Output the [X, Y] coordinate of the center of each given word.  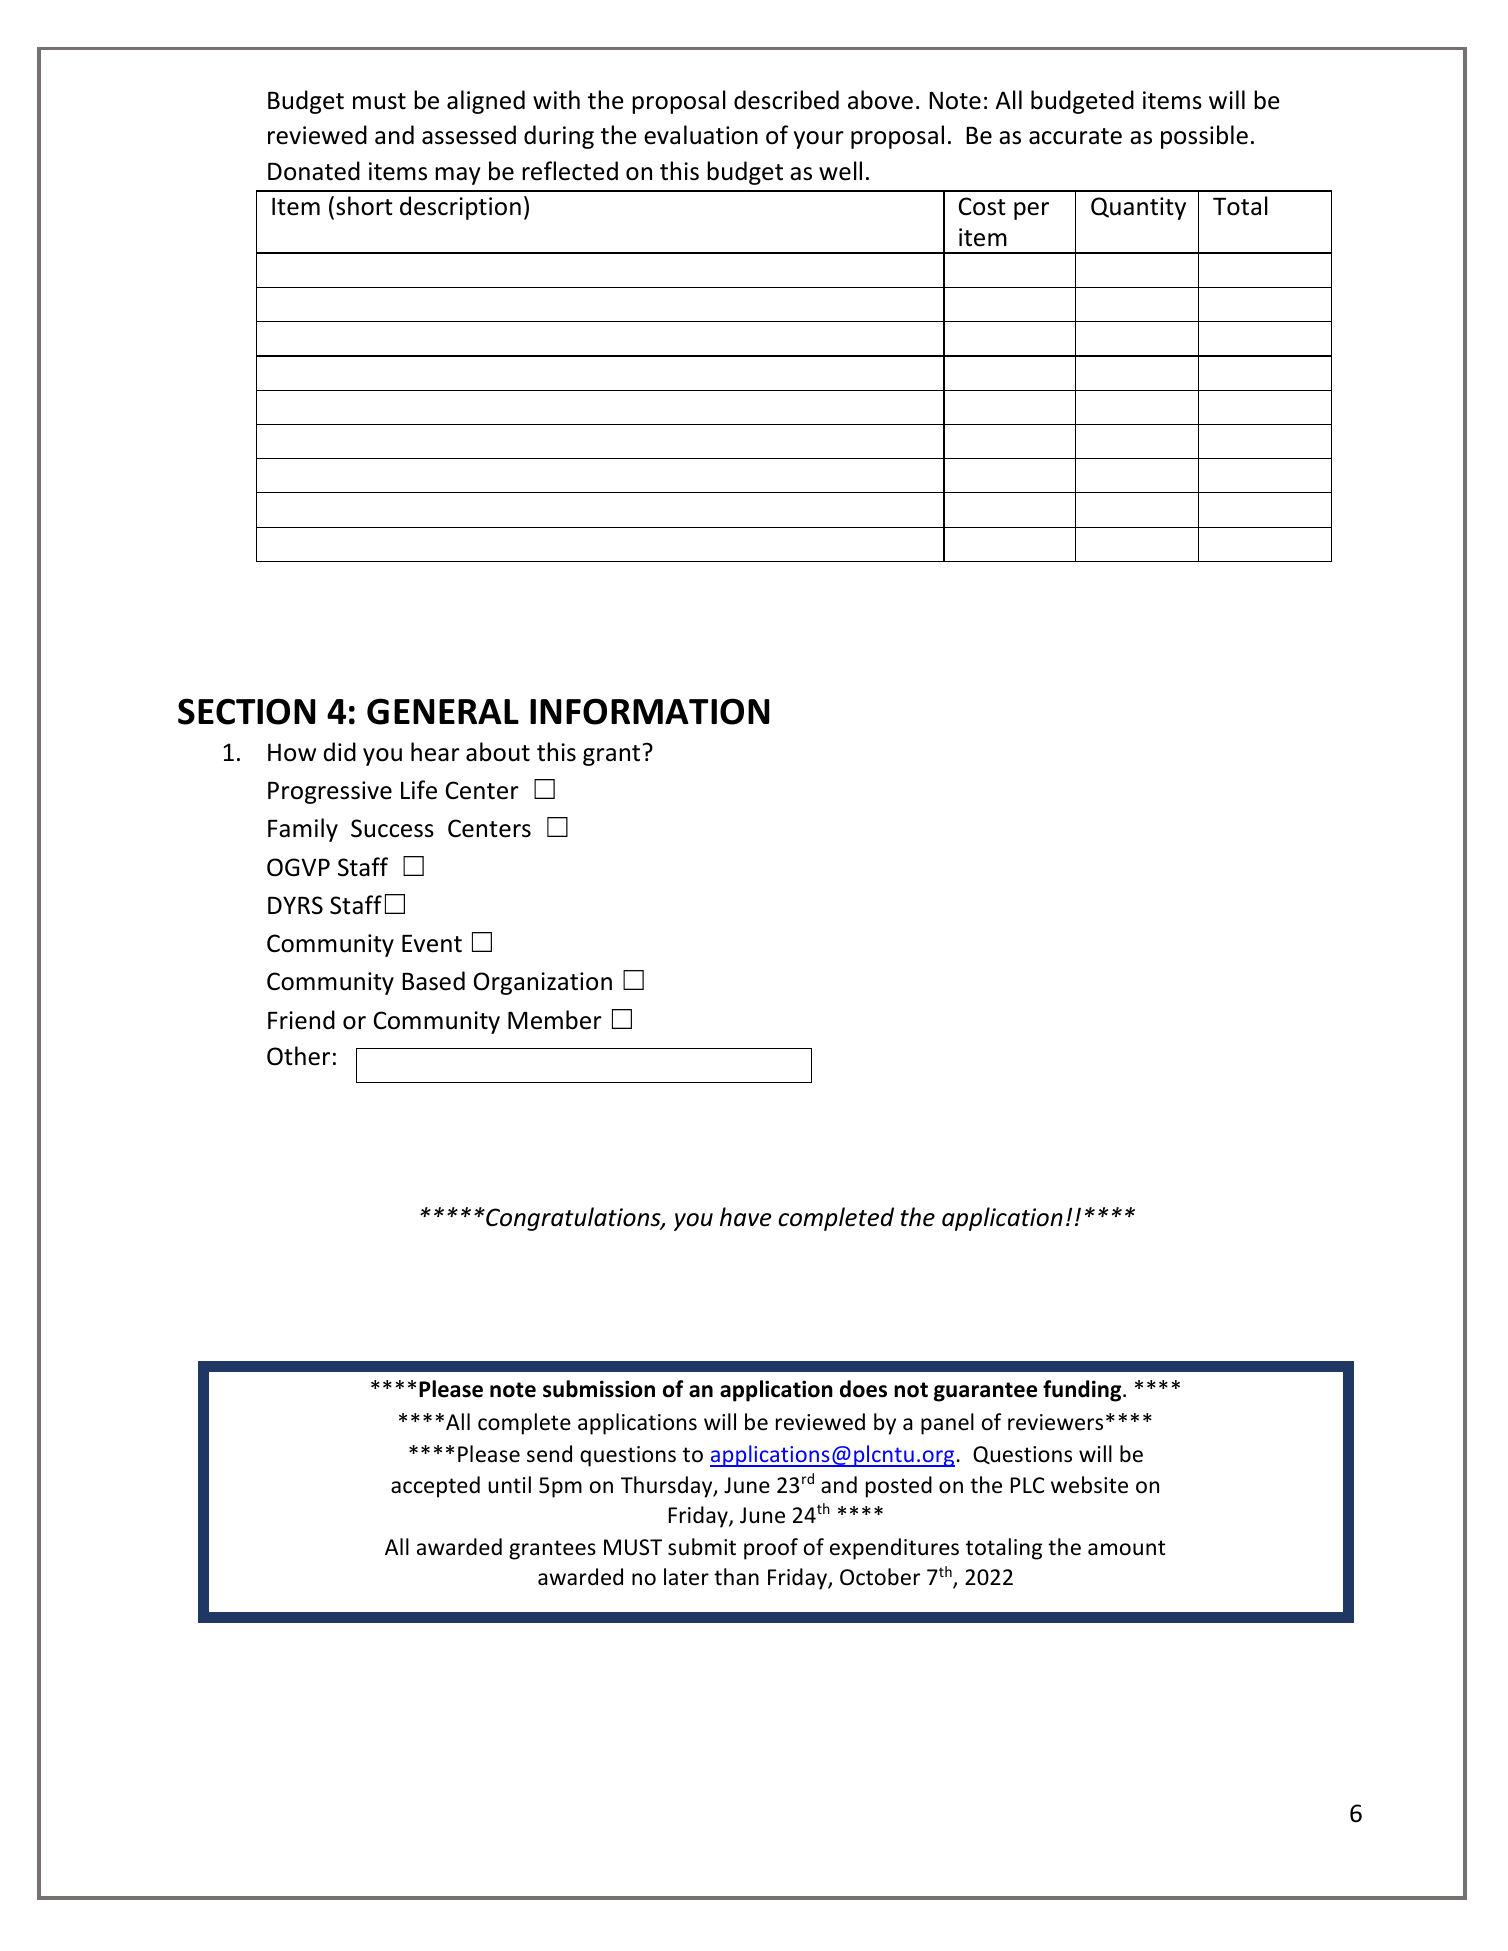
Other [298, 1056]
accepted [435, 1487]
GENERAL [443, 711]
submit [702, 1547]
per [1031, 211]
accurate [1075, 136]
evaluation [701, 135]
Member [555, 1020]
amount [1126, 1548]
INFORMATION [649, 711]
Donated [314, 171]
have [746, 1217]
